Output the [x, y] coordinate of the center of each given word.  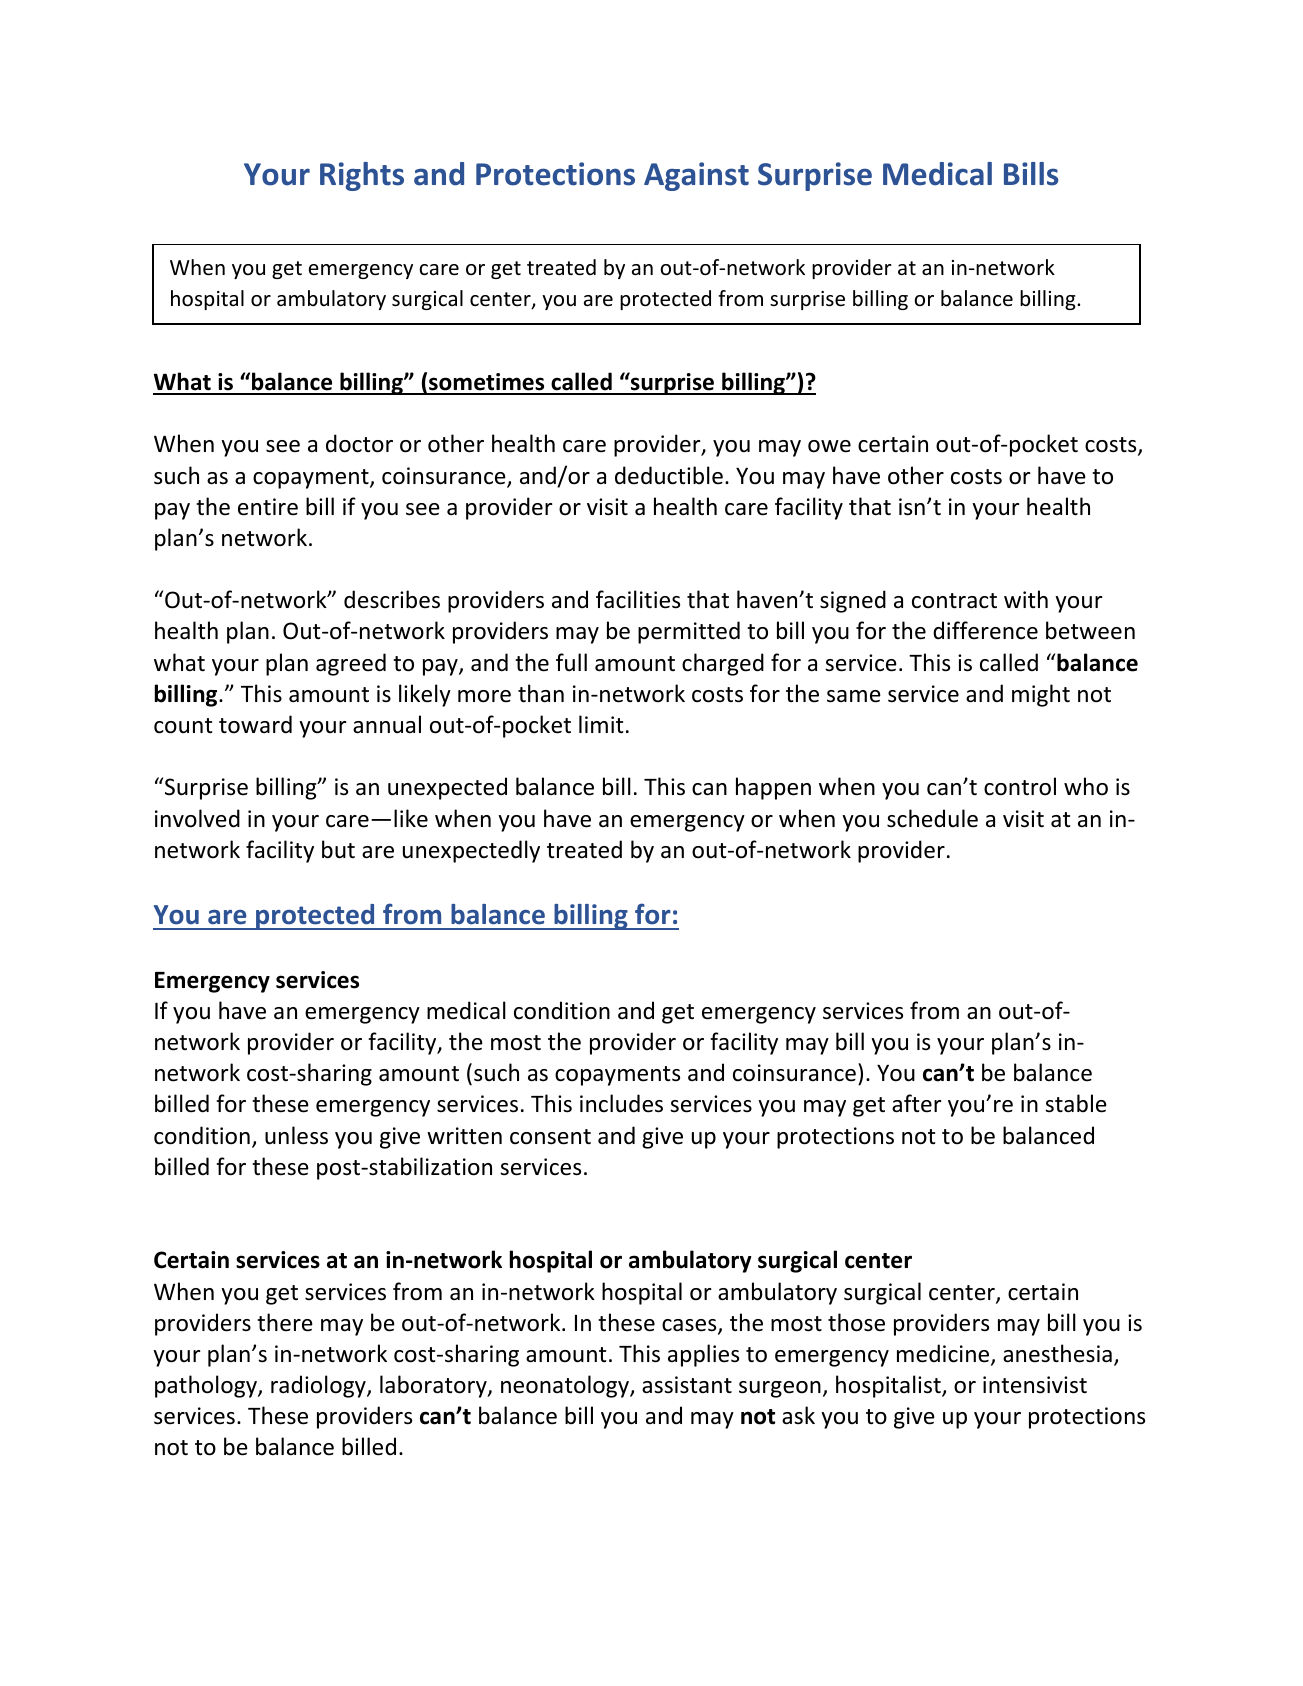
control [1020, 786]
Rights [362, 176]
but [338, 849]
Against [696, 176]
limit [601, 724]
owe [829, 446]
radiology [319, 1386]
